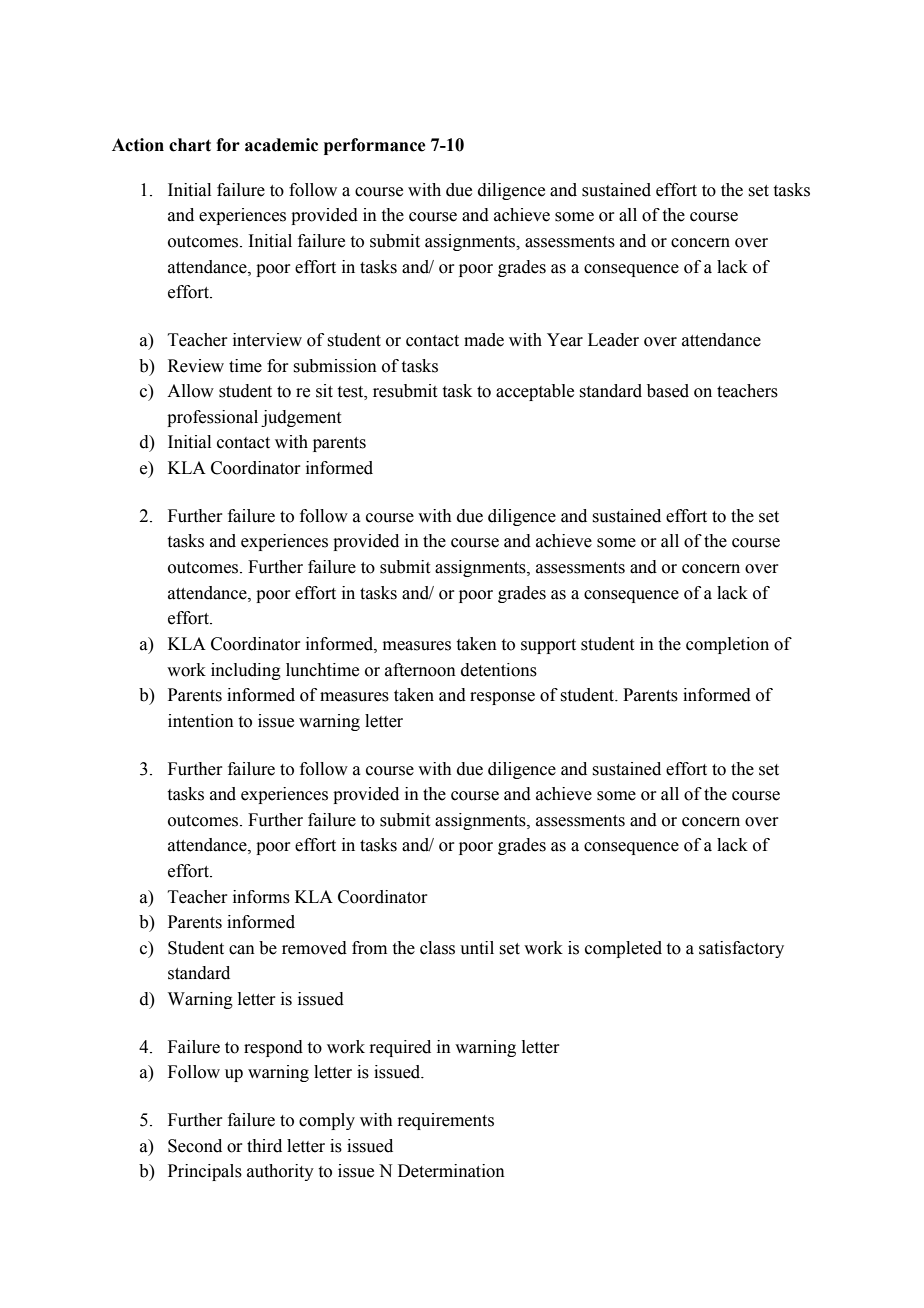 This screenshot has width=924, height=1308. Describe the element at coordinates (613, 340) in the screenshot. I see `Leader` at that location.
